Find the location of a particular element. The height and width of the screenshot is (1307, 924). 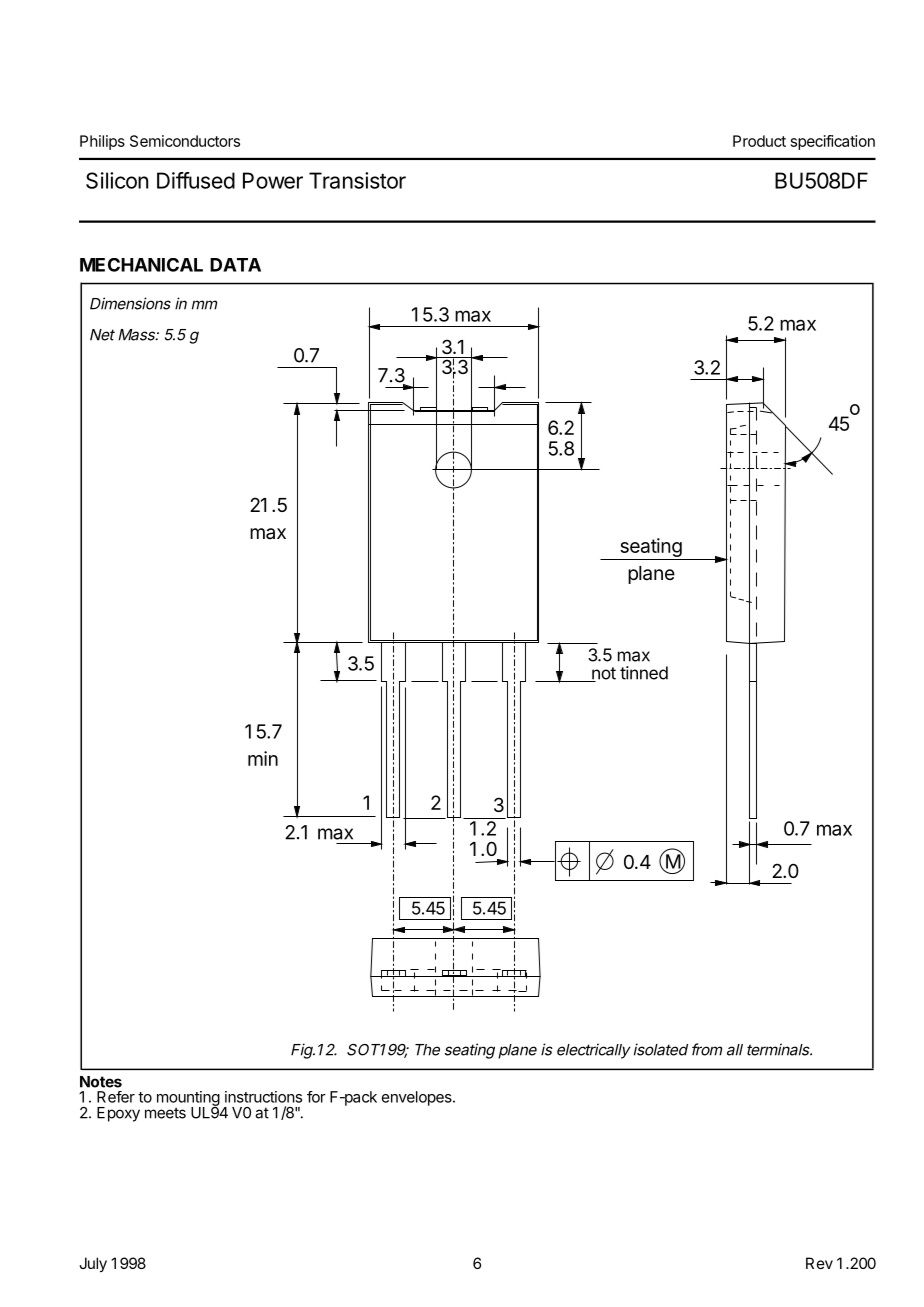

Diffused is located at coordinates (196, 180).
